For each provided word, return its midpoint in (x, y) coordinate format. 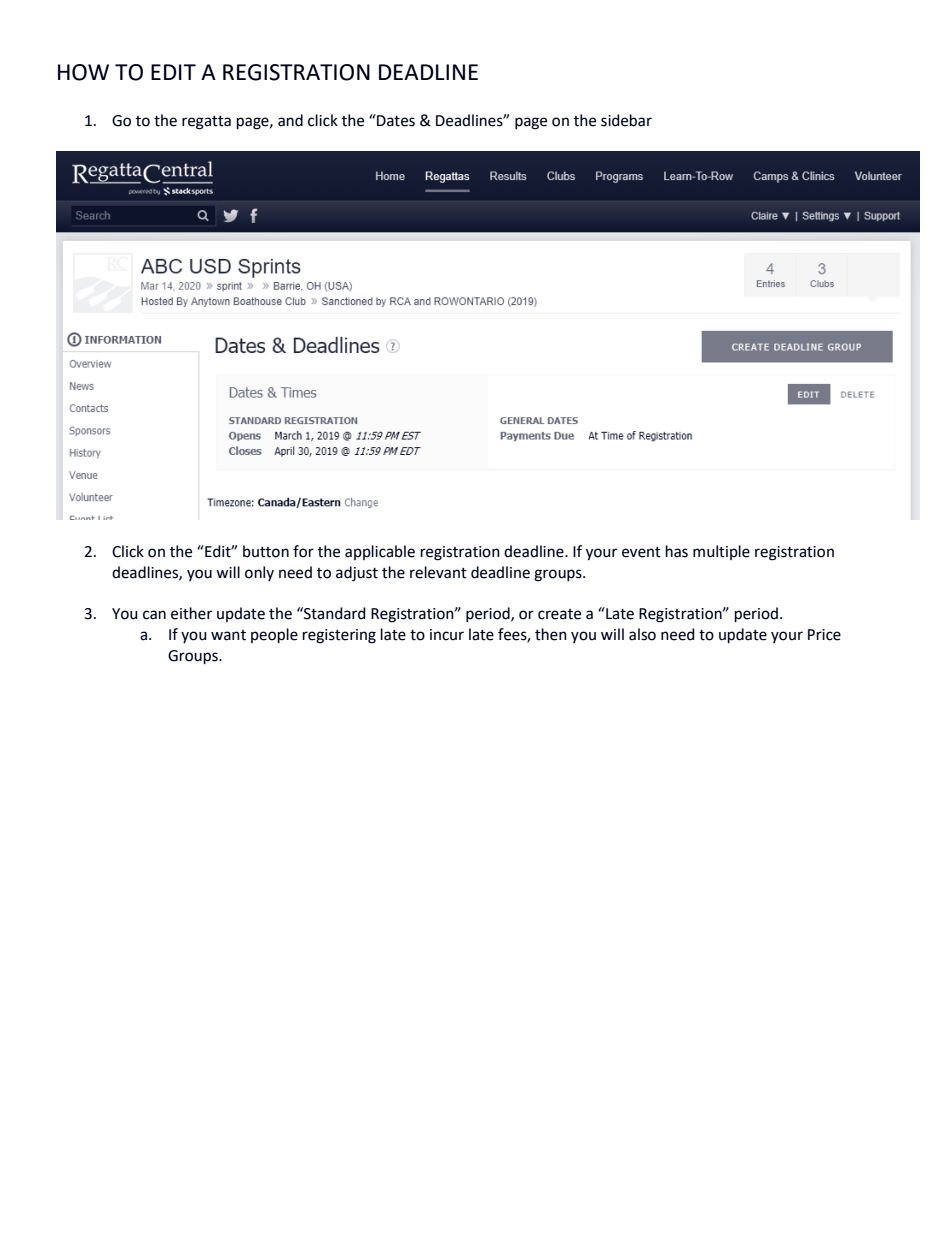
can (154, 615)
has (677, 551)
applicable (380, 552)
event (641, 552)
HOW (83, 72)
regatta (206, 123)
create (559, 614)
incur (447, 635)
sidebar (626, 120)
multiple (721, 552)
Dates (395, 120)
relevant (438, 572)
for (303, 551)
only (259, 573)
